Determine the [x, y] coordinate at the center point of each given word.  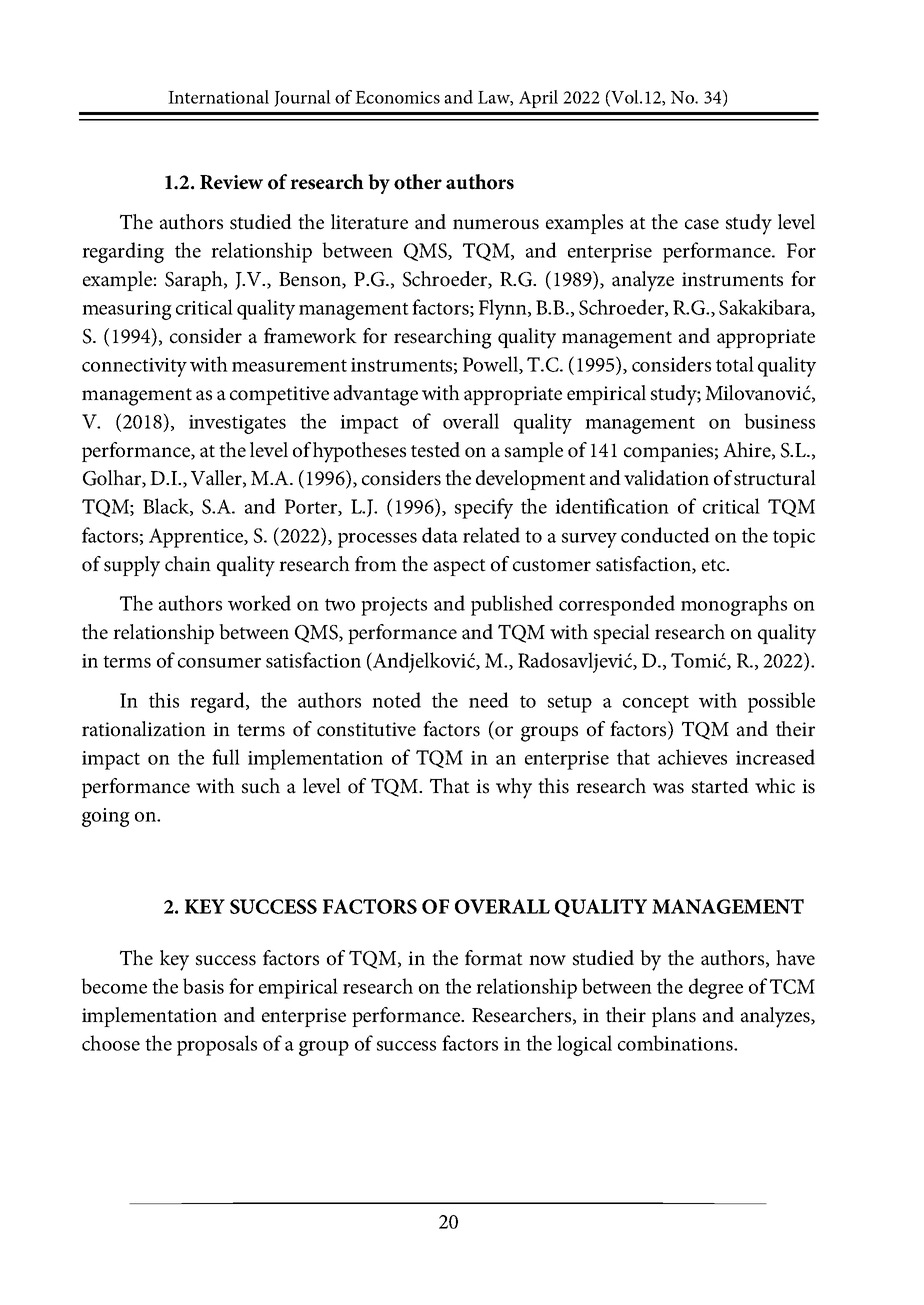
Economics [397, 97]
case [702, 224]
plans [674, 1017]
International [218, 97]
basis [203, 986]
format [494, 958]
